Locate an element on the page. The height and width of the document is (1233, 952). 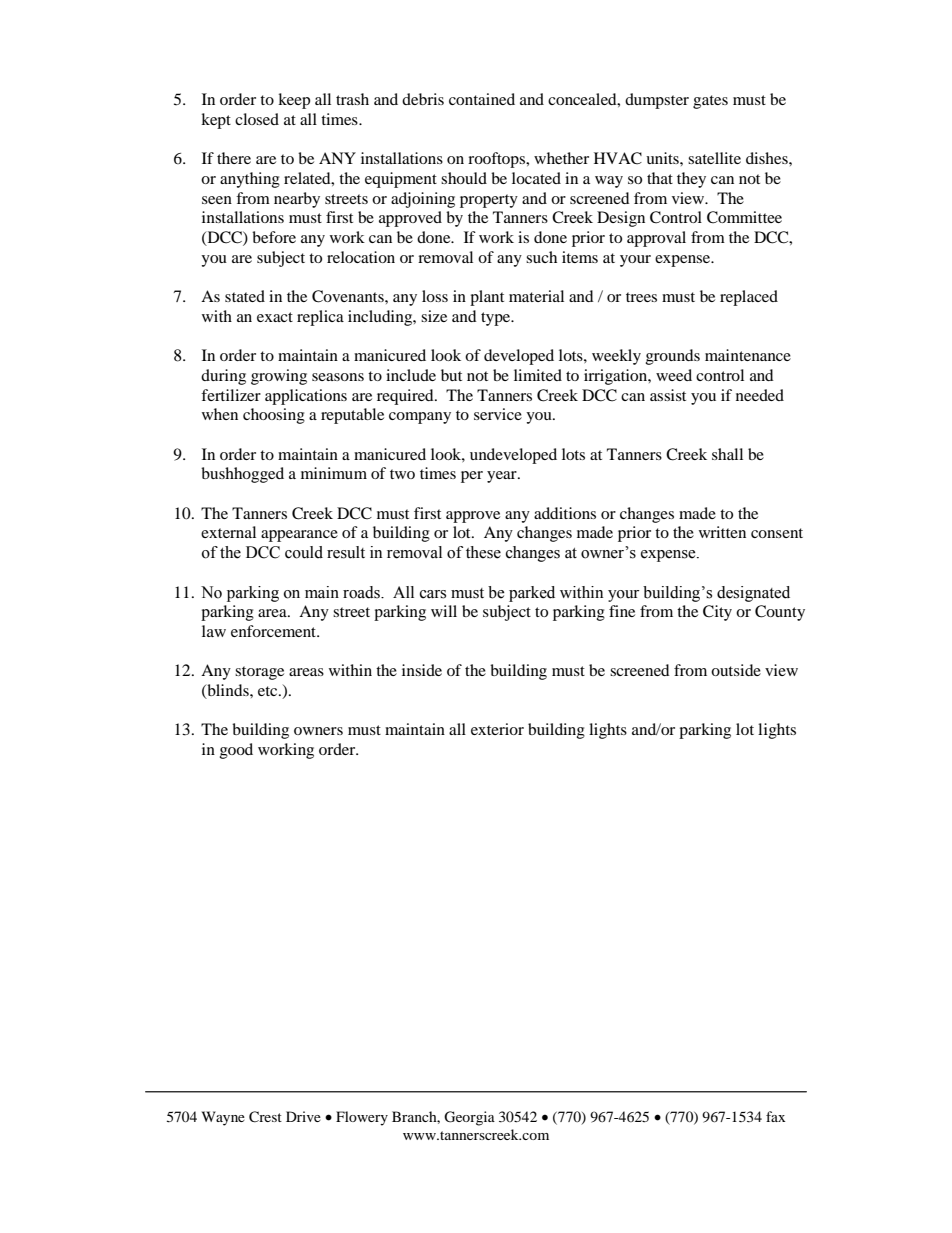
good is located at coordinates (236, 751).
